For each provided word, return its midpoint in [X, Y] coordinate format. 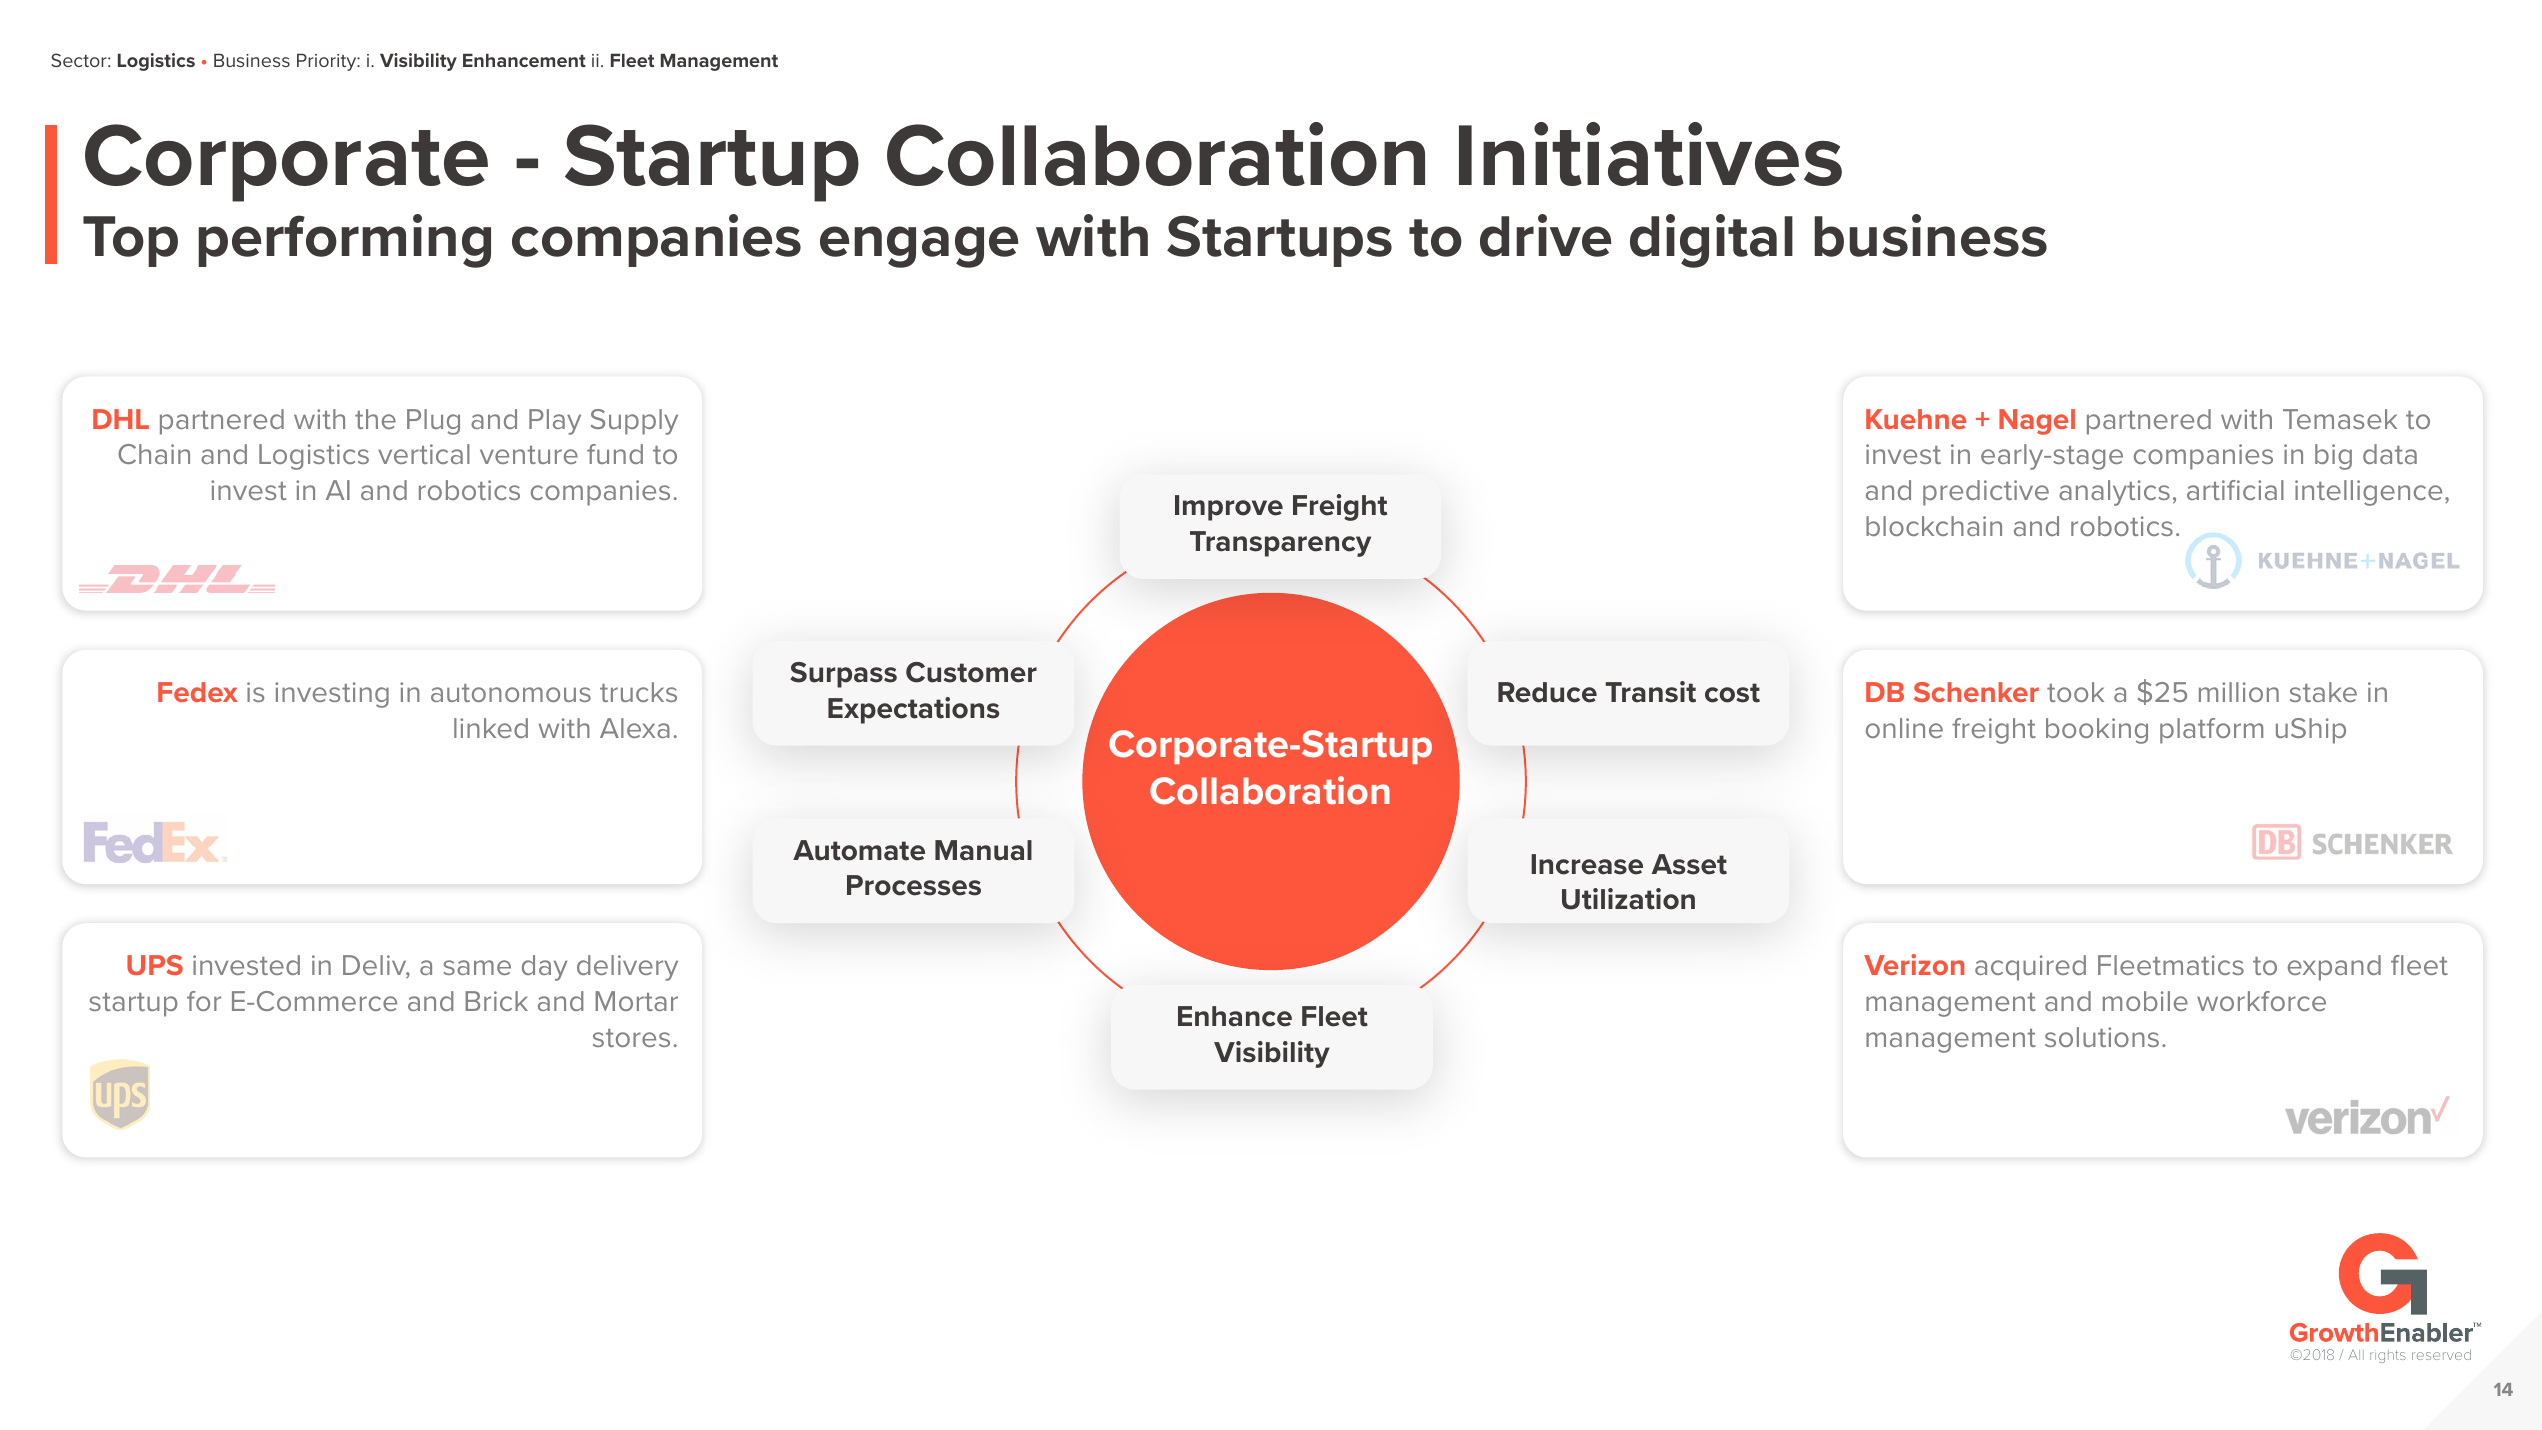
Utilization [1628, 899]
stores [631, 1038]
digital [1711, 241]
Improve [1229, 508]
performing [344, 241]
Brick [496, 1001]
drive [1545, 235]
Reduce [1547, 692]
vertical [424, 454]
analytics [2114, 493]
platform [2211, 731]
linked [491, 728]
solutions [2102, 1037]
